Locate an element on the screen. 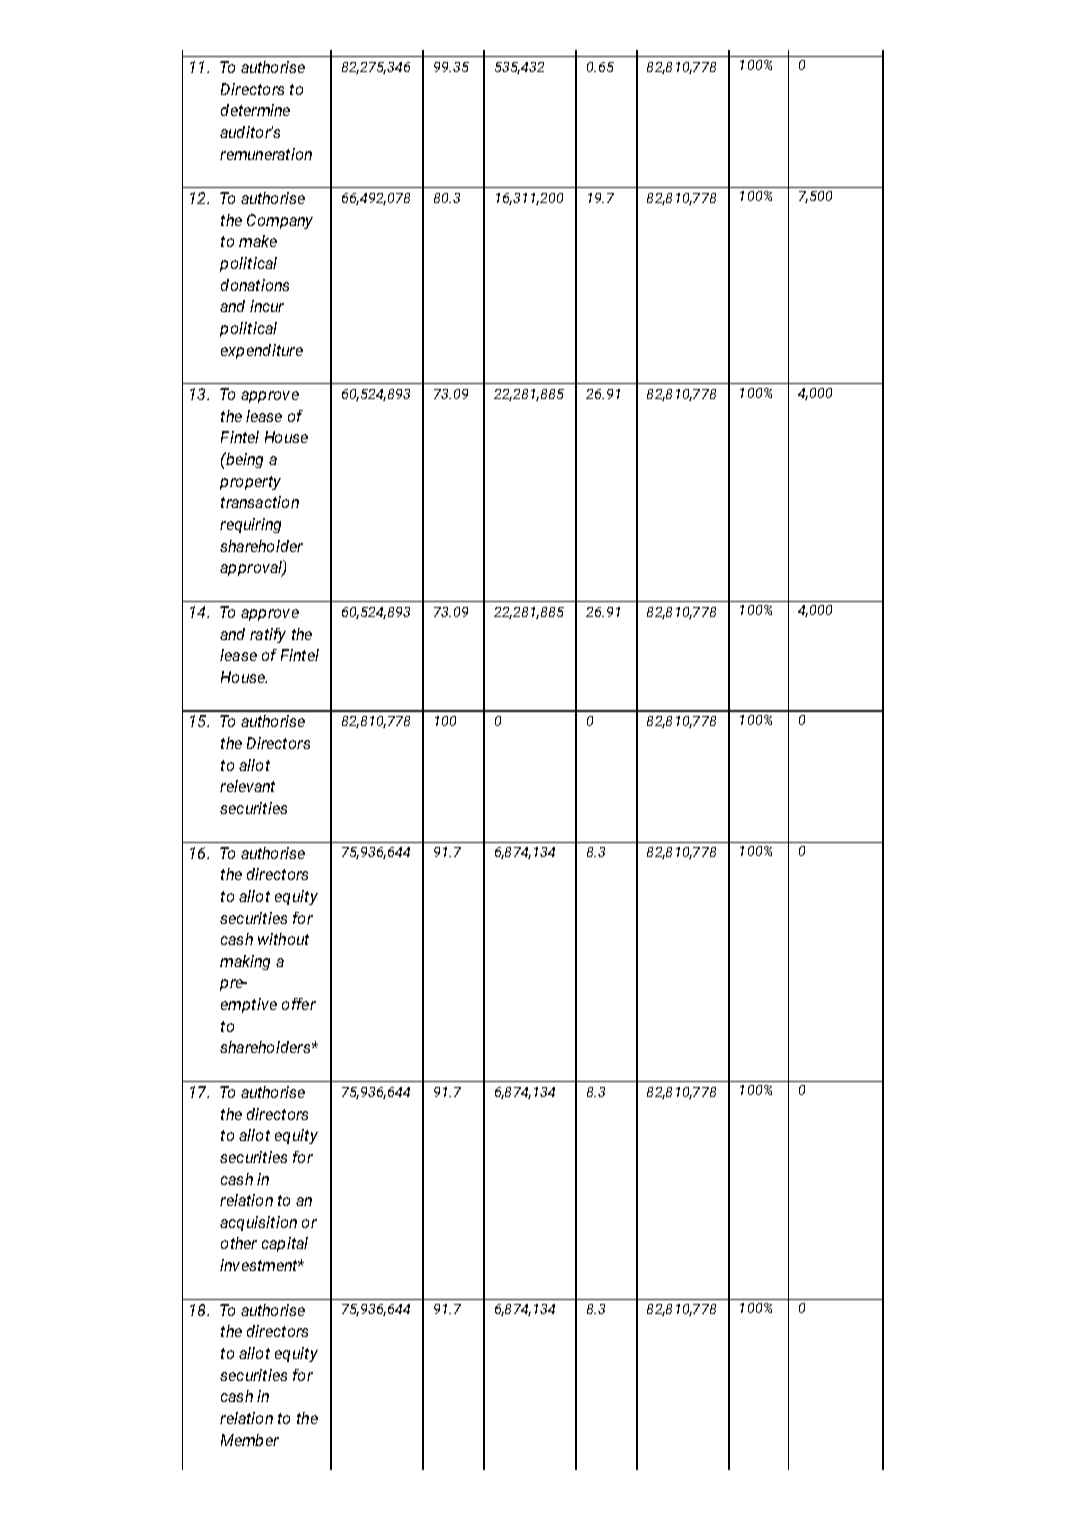  Company is located at coordinates (280, 221).
